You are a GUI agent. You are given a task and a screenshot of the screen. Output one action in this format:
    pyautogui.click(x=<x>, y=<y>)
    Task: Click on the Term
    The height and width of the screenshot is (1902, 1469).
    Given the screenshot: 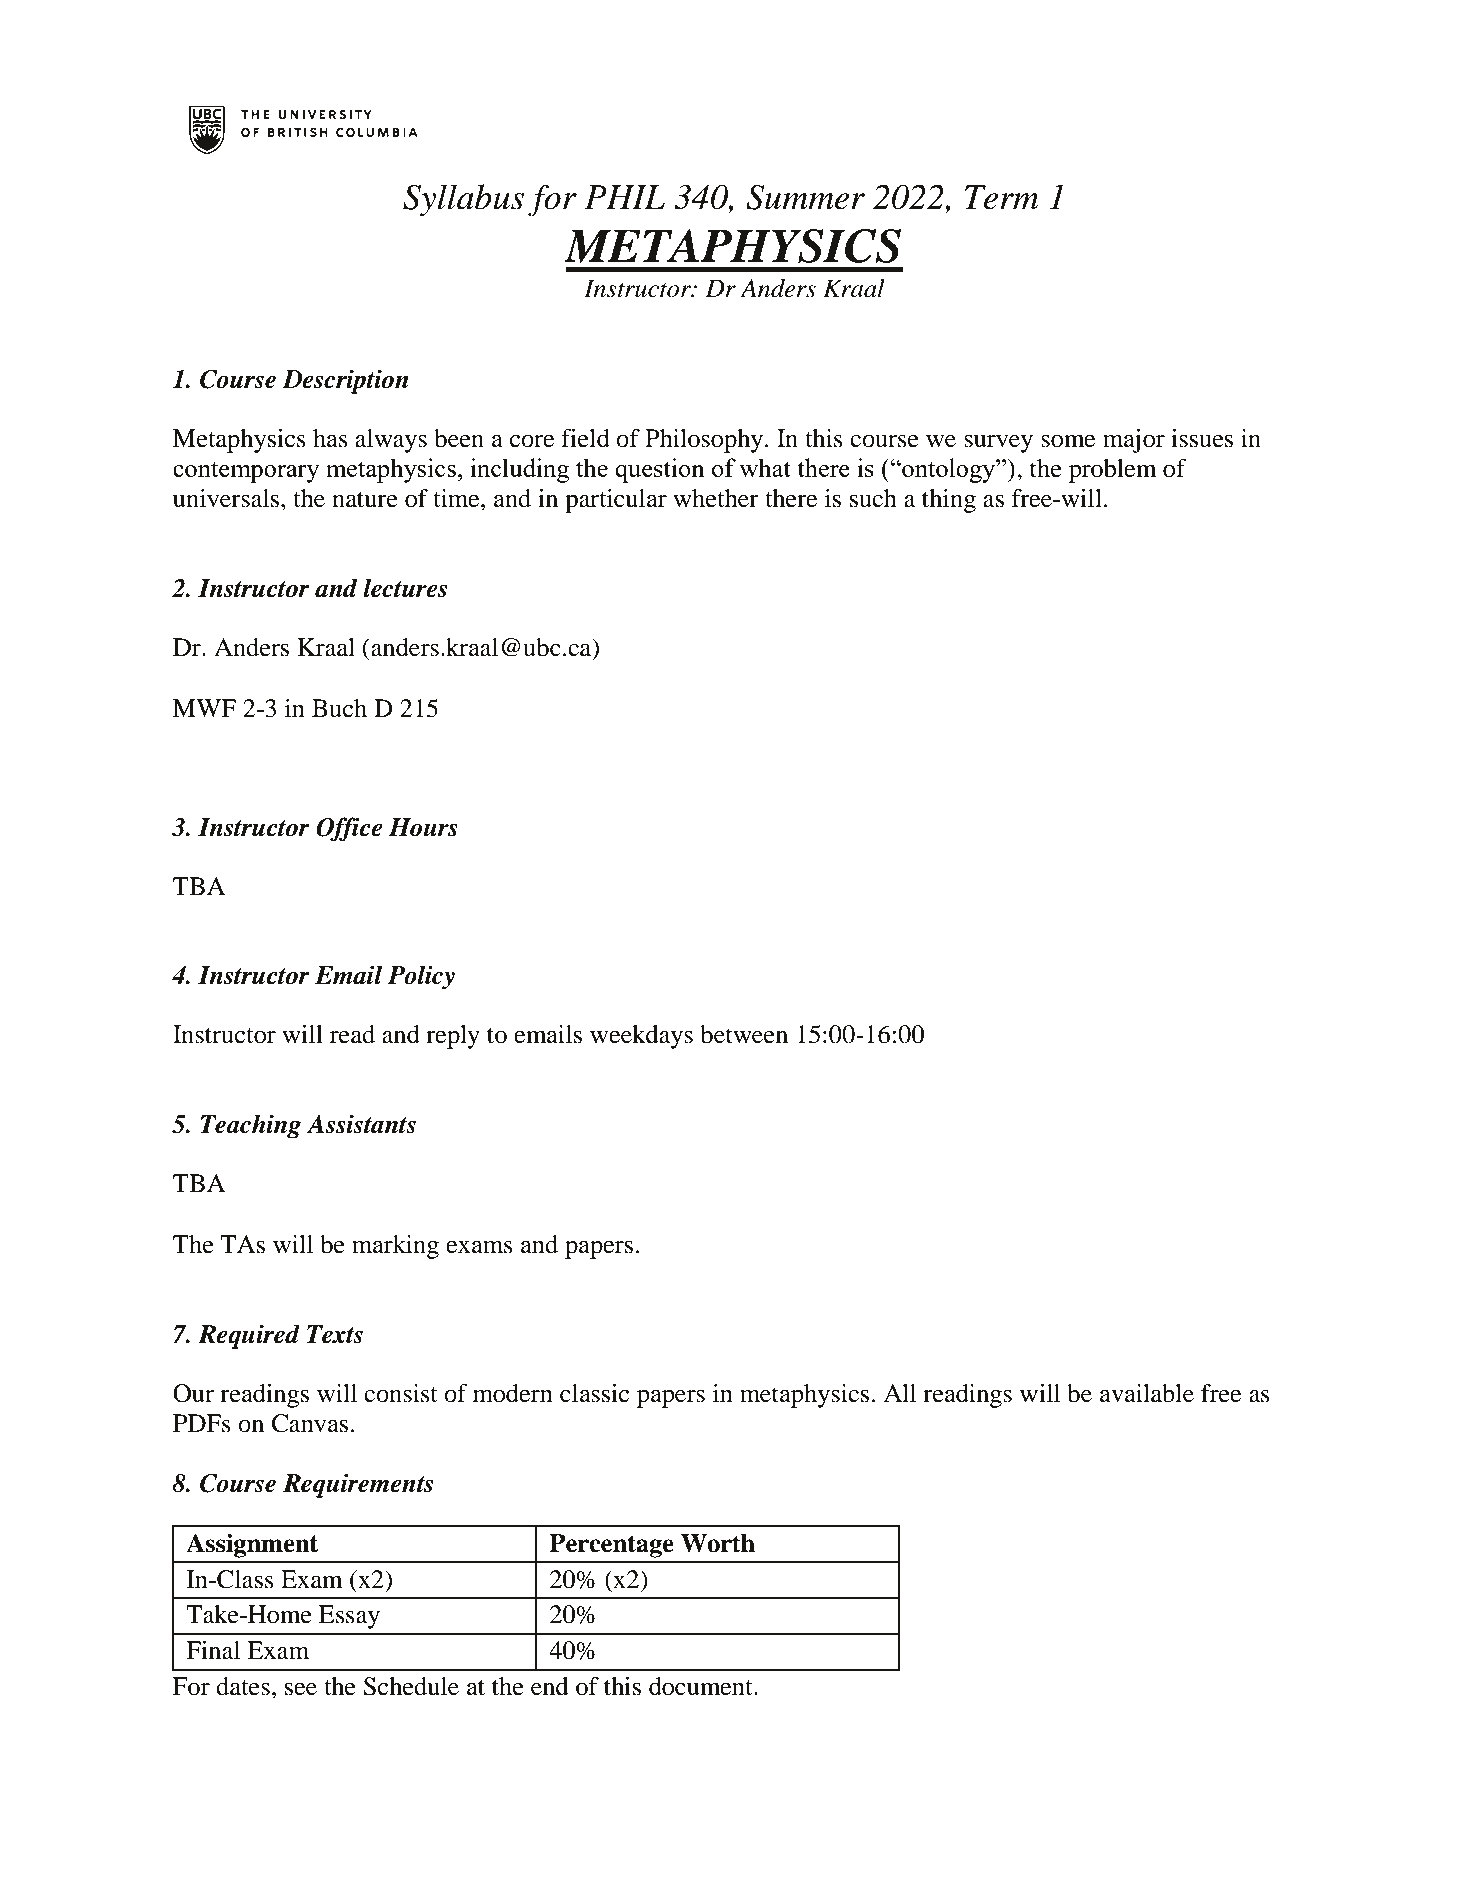 What is the action you would take?
    pyautogui.click(x=1002, y=197)
